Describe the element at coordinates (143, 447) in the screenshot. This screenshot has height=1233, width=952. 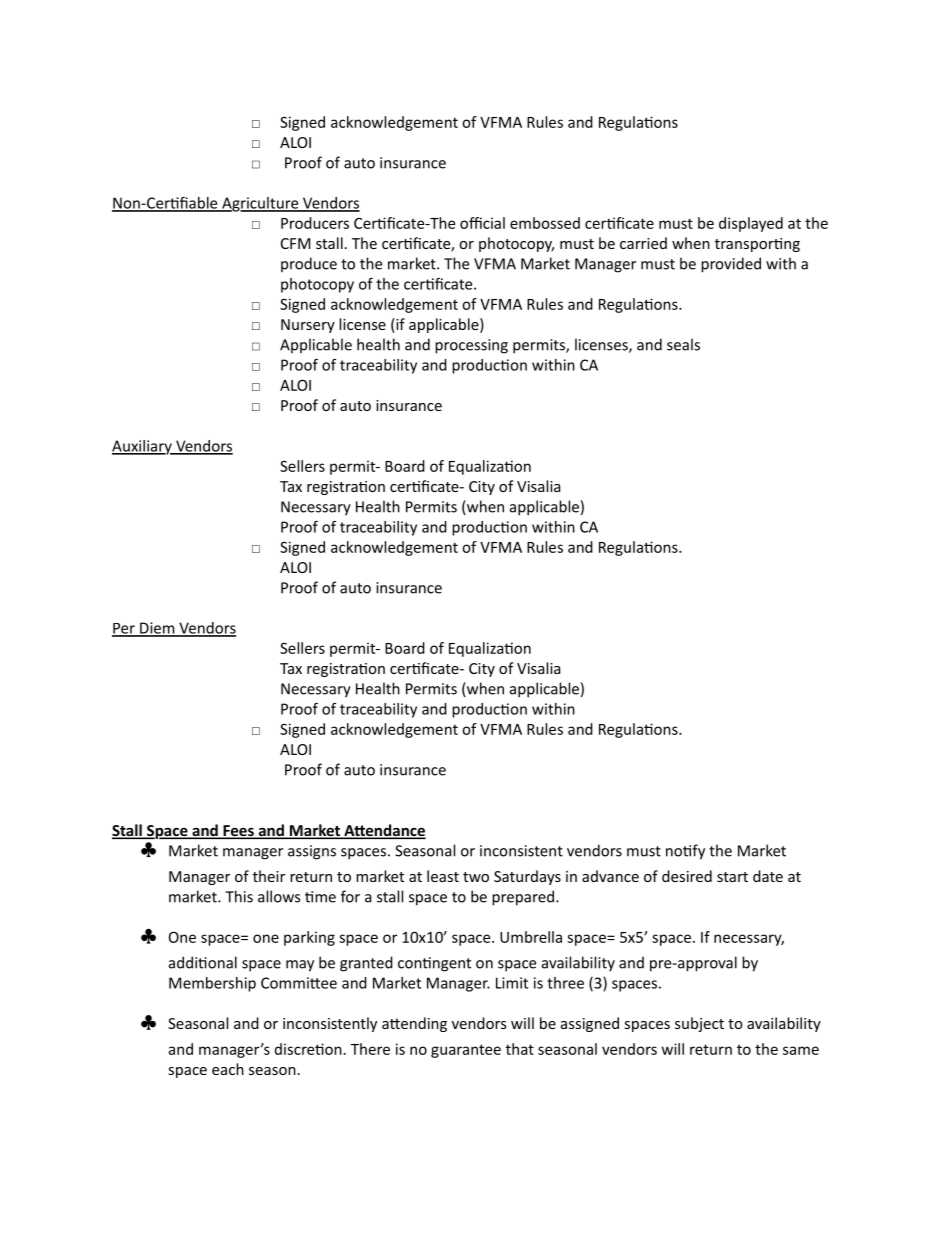
I see `Auxiliary` at that location.
